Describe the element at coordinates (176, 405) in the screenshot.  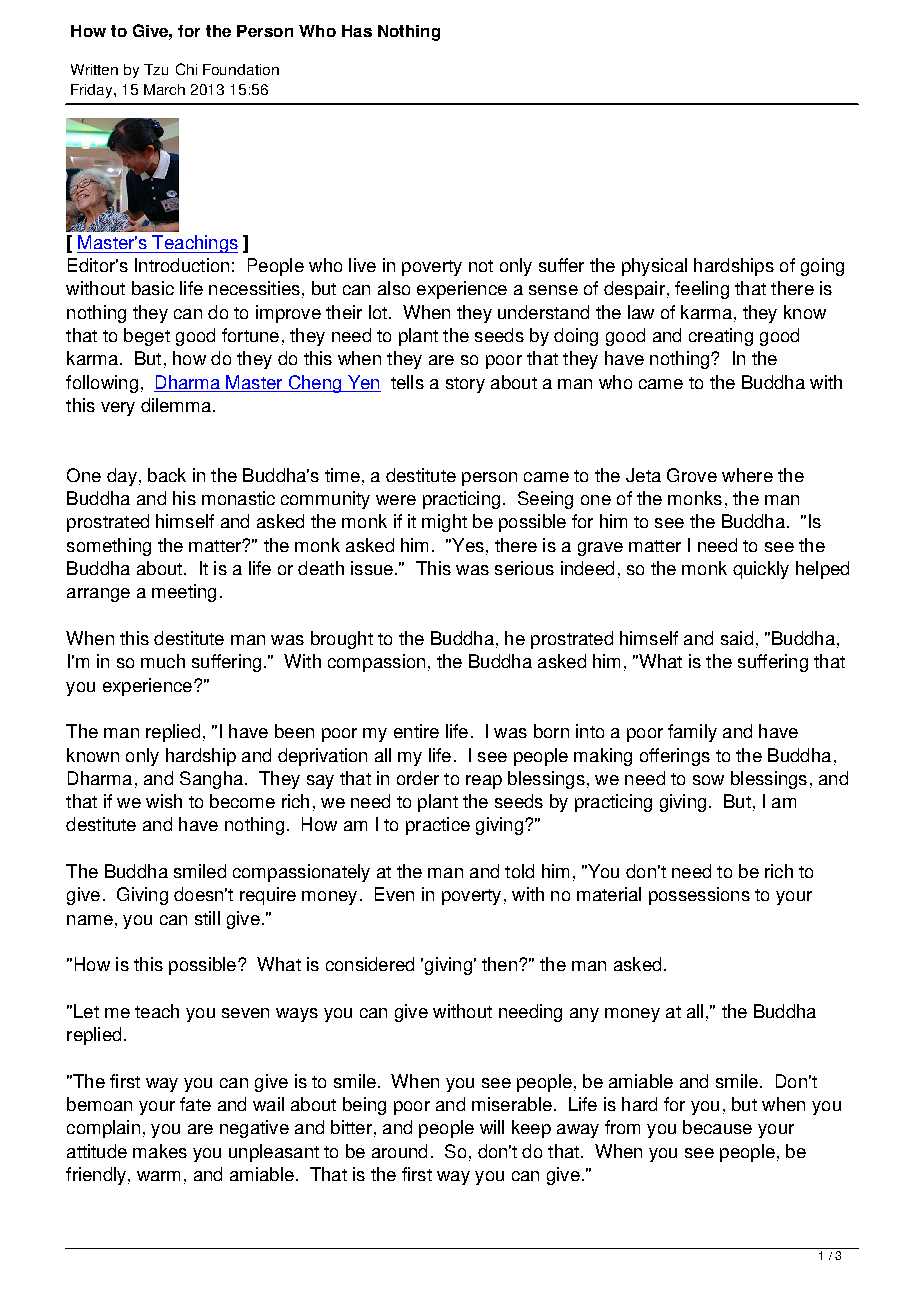
I see `dilemma` at that location.
